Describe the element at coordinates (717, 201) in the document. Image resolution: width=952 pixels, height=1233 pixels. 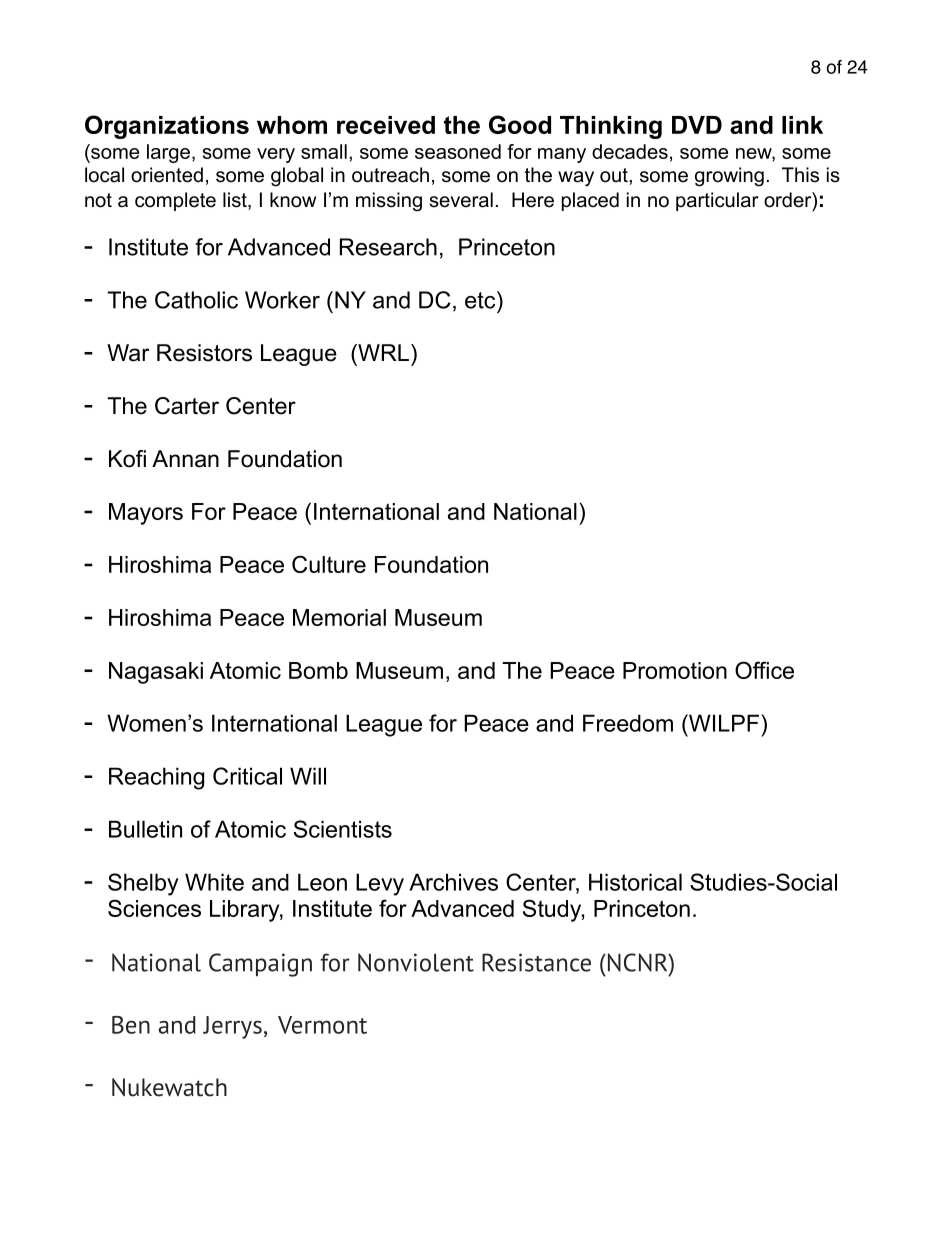
I see `particular` at that location.
